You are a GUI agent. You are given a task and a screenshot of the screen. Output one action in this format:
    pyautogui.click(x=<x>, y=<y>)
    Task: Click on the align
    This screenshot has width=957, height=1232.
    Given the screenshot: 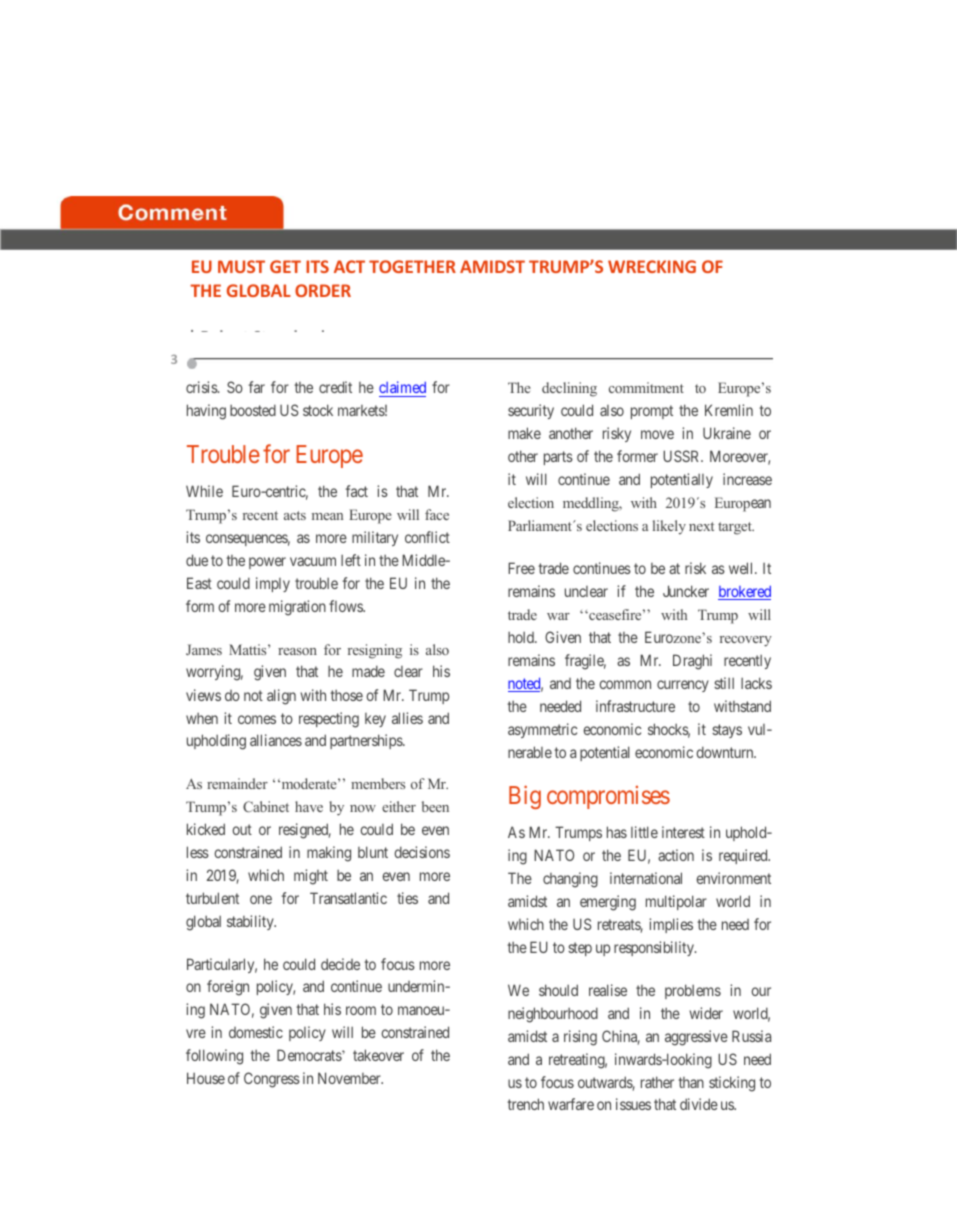 What is the action you would take?
    pyautogui.click(x=281, y=697)
